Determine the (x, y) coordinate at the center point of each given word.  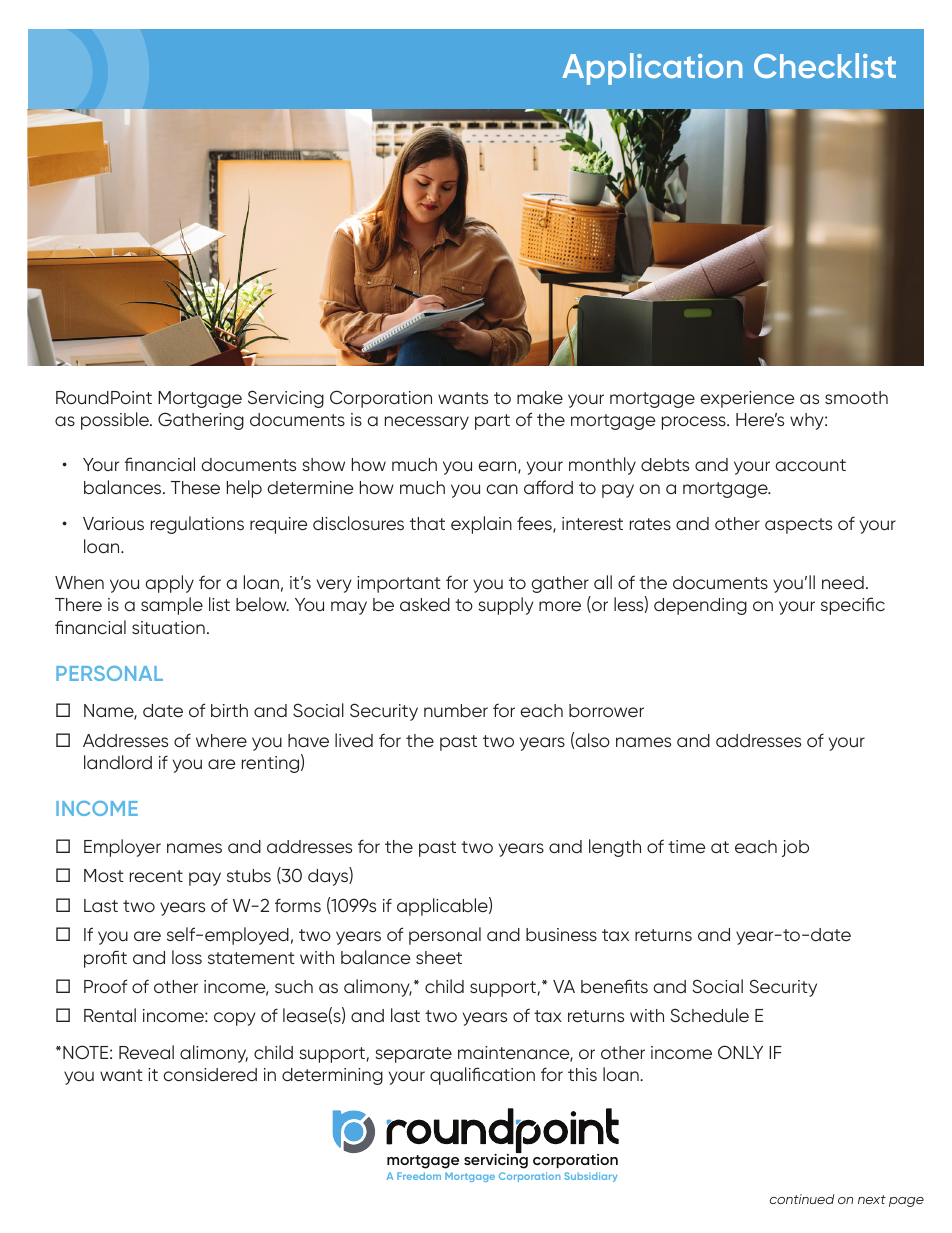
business (561, 934)
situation (168, 627)
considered (210, 1074)
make (540, 397)
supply (506, 606)
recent (156, 876)
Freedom (419, 1176)
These (195, 487)
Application (652, 69)
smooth (856, 397)
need (843, 582)
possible (116, 421)
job (795, 848)
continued (802, 1199)
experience (747, 399)
